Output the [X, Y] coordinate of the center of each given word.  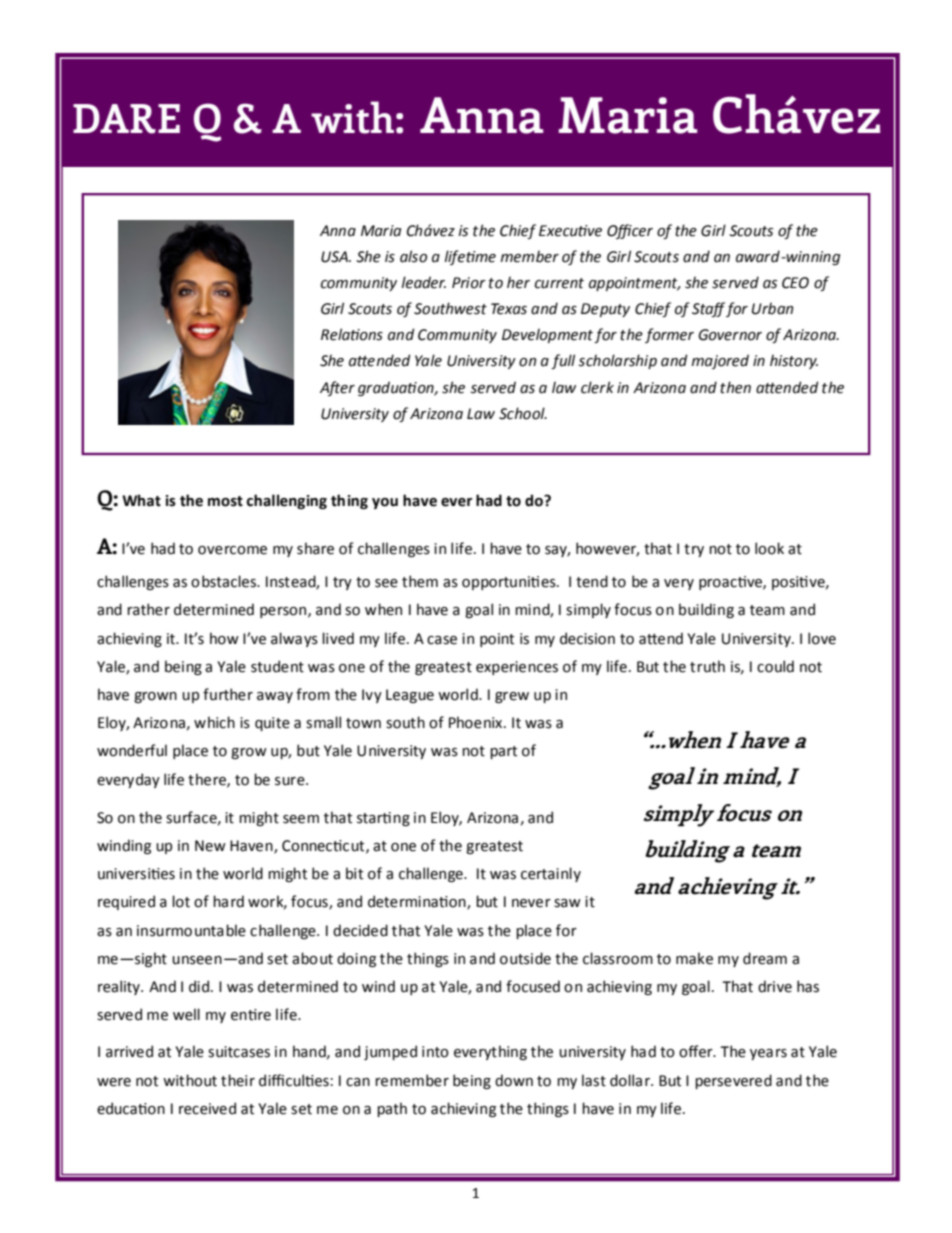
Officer [630, 231]
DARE [126, 119]
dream [765, 958]
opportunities [510, 583]
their [238, 1080]
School [523, 413]
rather [148, 609]
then [735, 387]
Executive [570, 231]
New [210, 846]
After [337, 388]
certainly [551, 874]
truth [707, 666]
